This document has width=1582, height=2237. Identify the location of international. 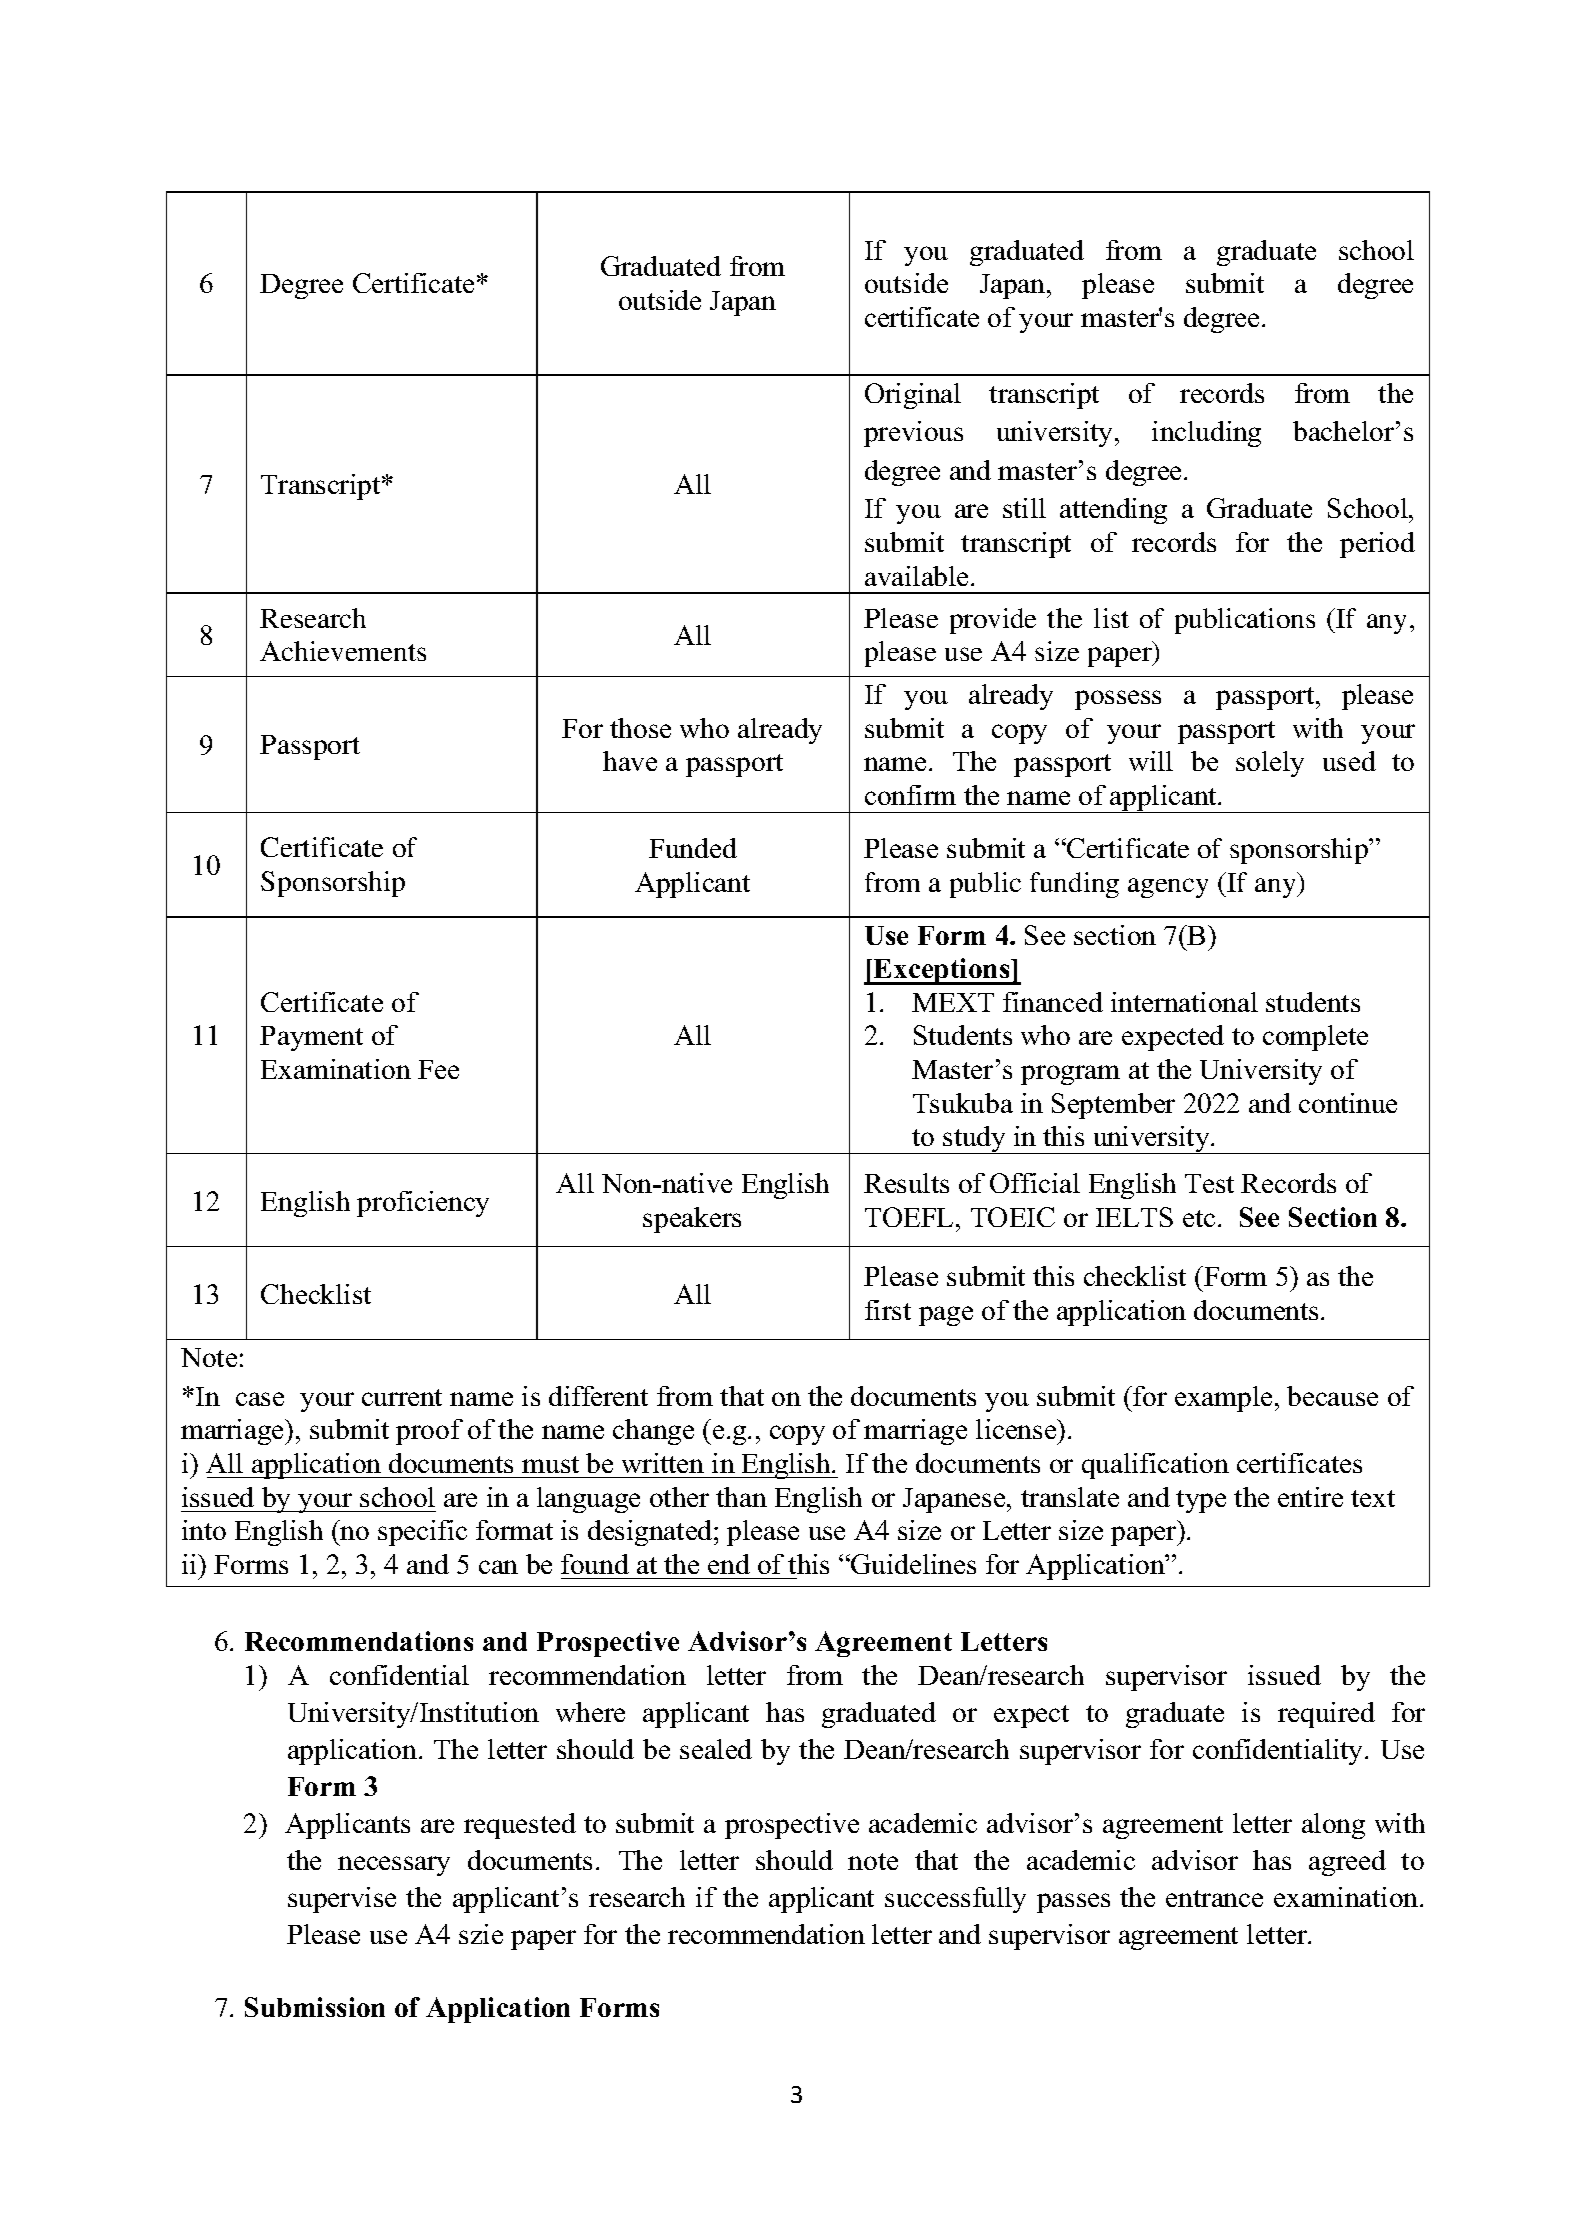
(1184, 1002).
